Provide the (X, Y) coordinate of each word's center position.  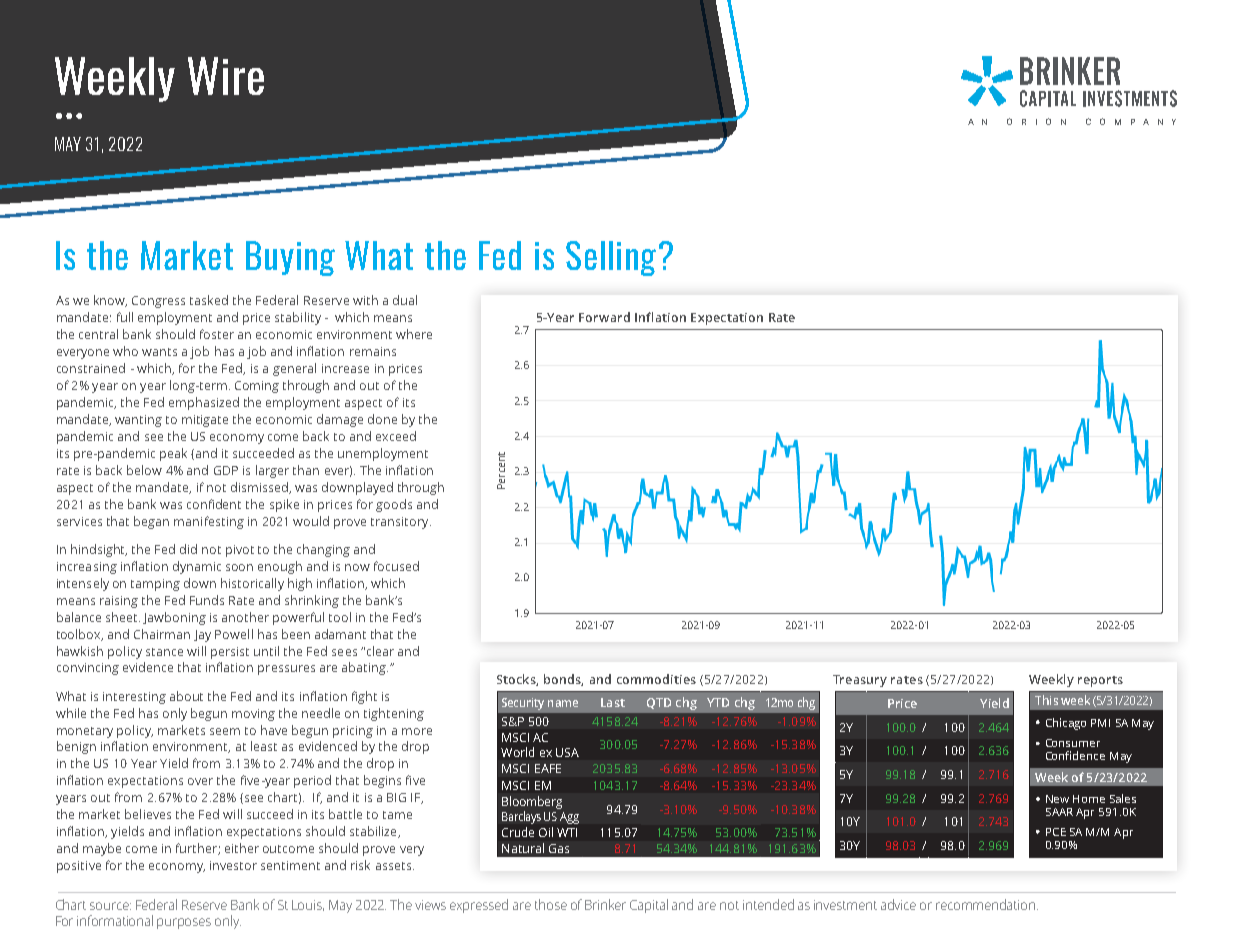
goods (394, 505)
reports (1100, 681)
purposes (184, 923)
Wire (226, 76)
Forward (604, 317)
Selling (611, 258)
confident (214, 504)
